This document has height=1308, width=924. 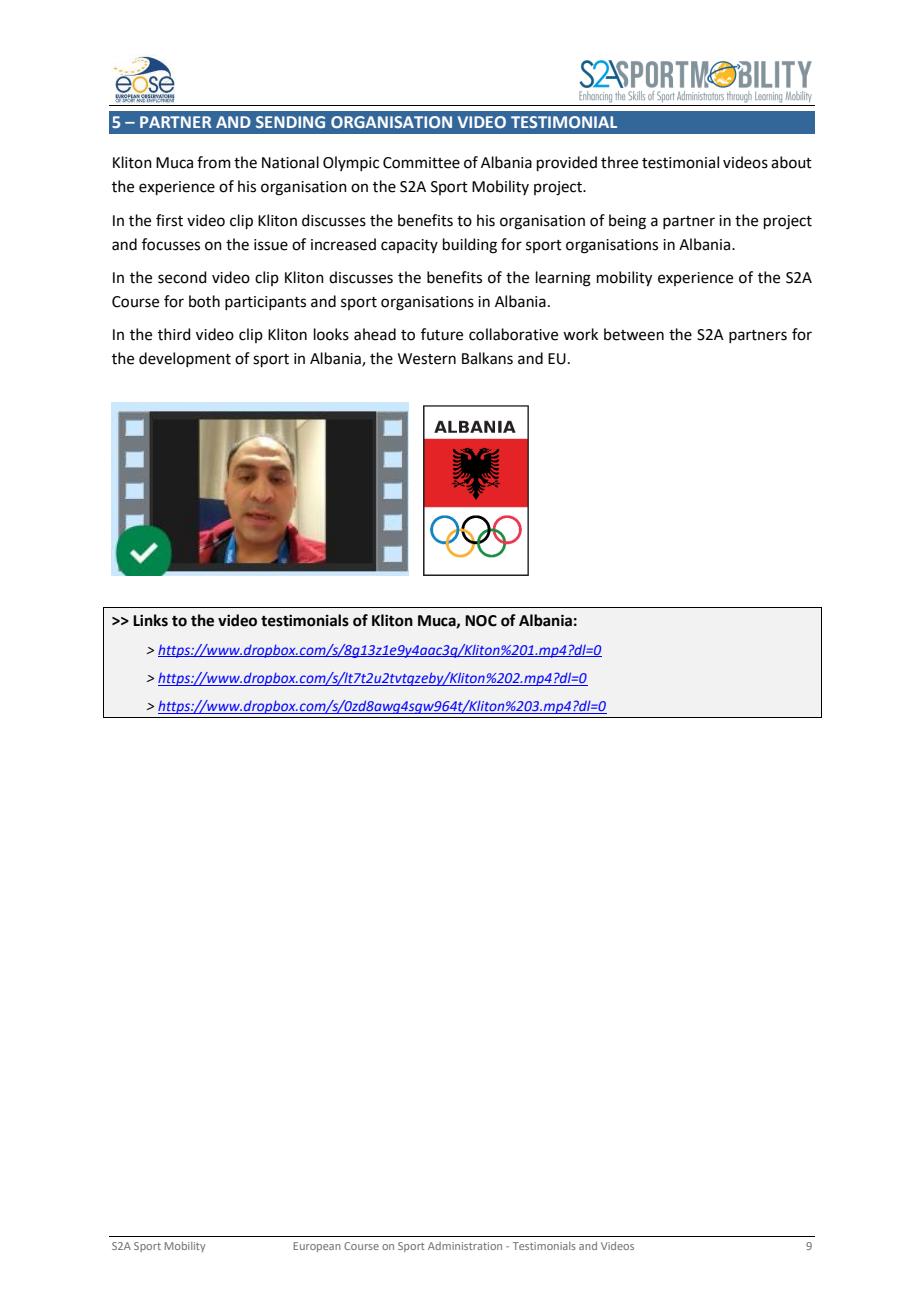 What do you see at coordinates (465, 1246) in the document?
I see `Administration` at bounding box center [465, 1246].
